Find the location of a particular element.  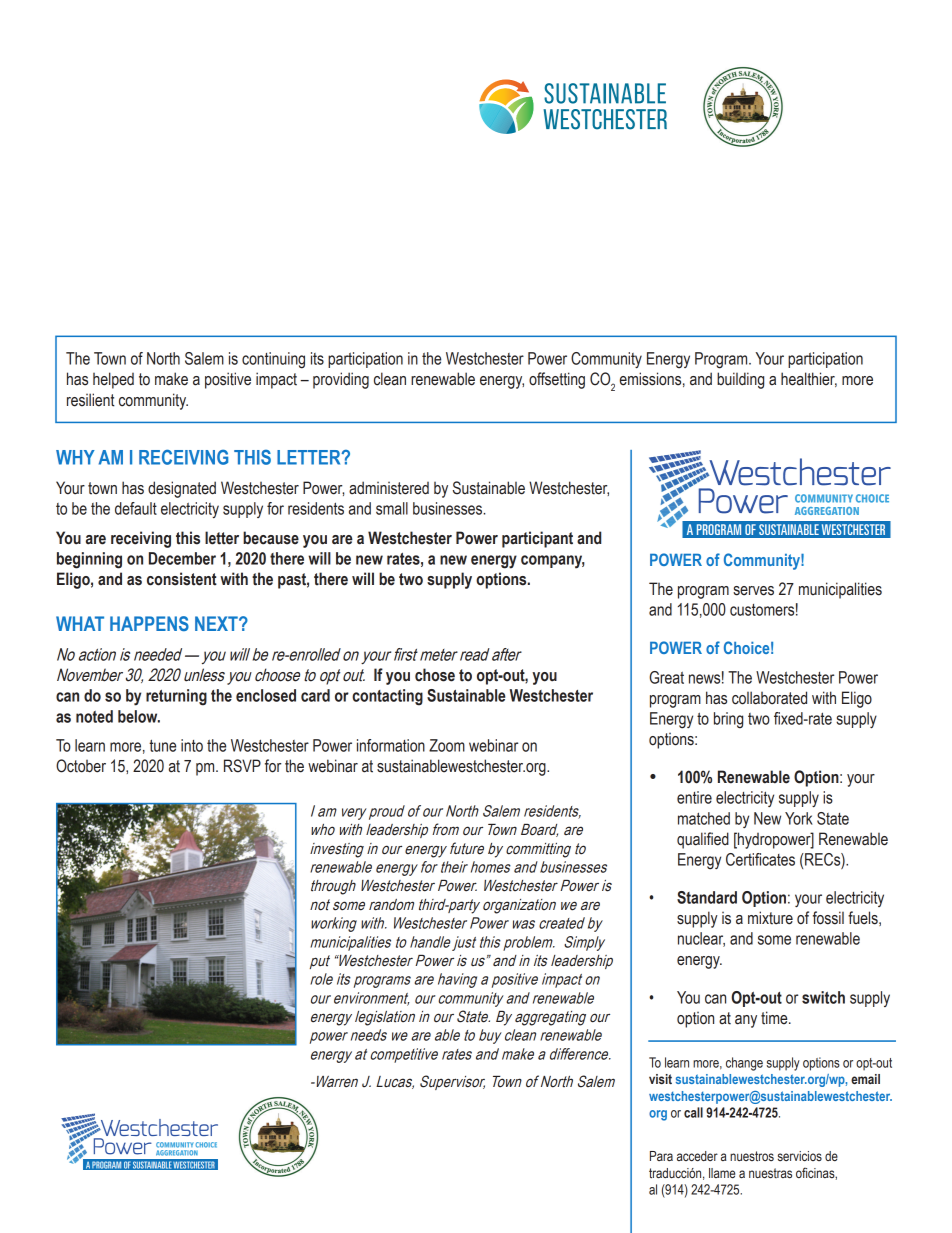

Zoom is located at coordinates (447, 745).
